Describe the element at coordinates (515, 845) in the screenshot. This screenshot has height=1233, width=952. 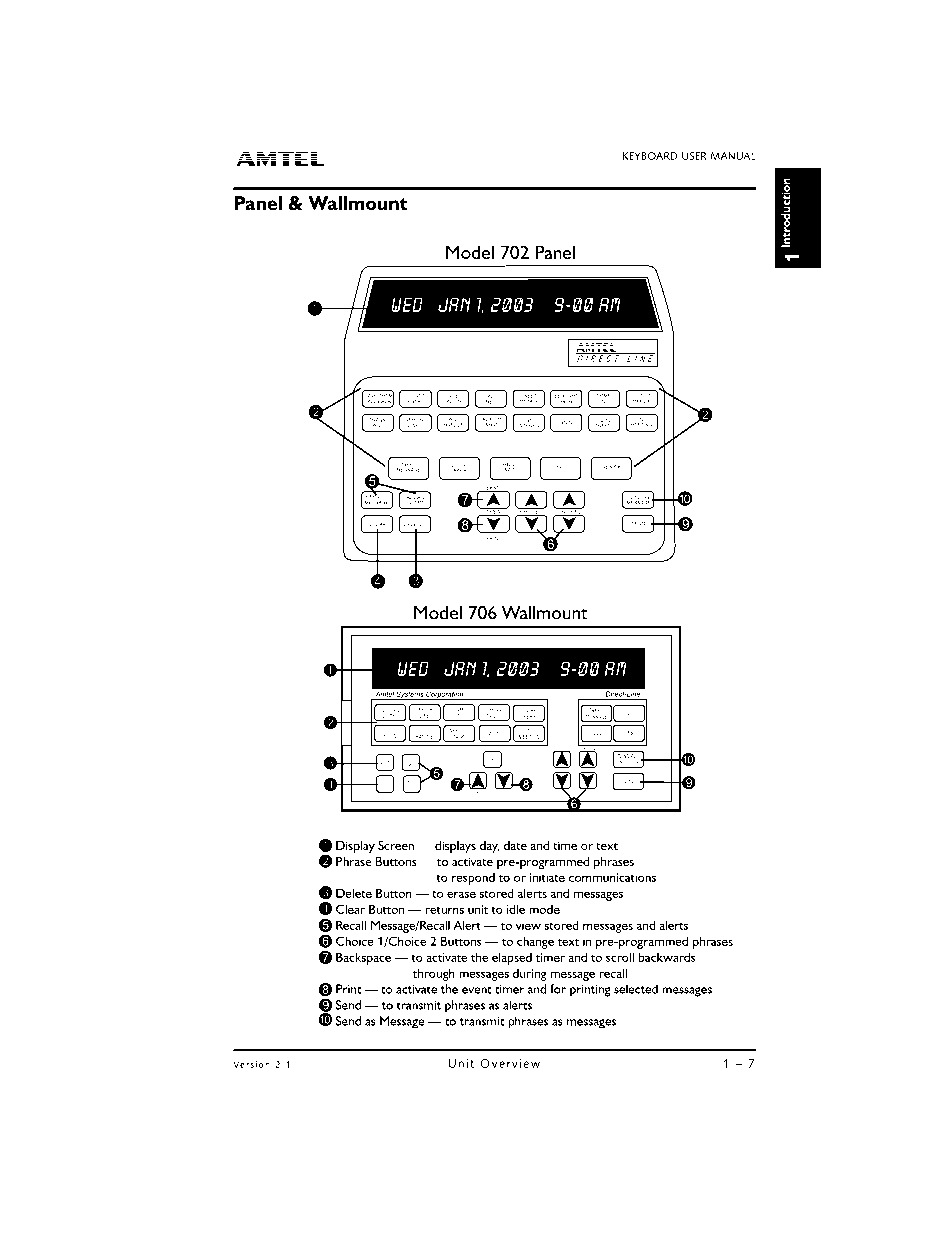
I see `date` at that location.
